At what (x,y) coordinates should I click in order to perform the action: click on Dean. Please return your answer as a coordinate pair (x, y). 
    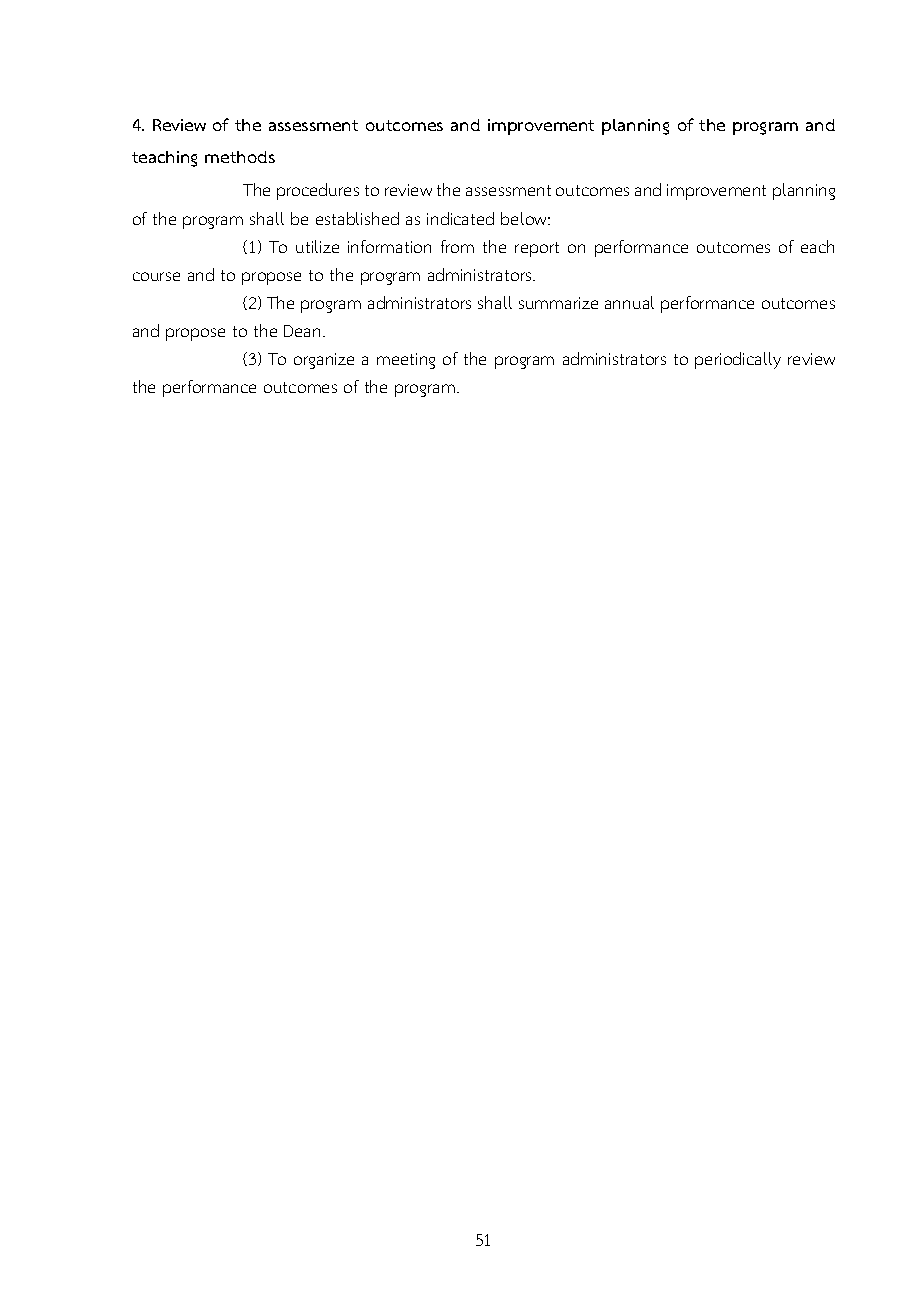
    Looking at the image, I should click on (302, 331).
